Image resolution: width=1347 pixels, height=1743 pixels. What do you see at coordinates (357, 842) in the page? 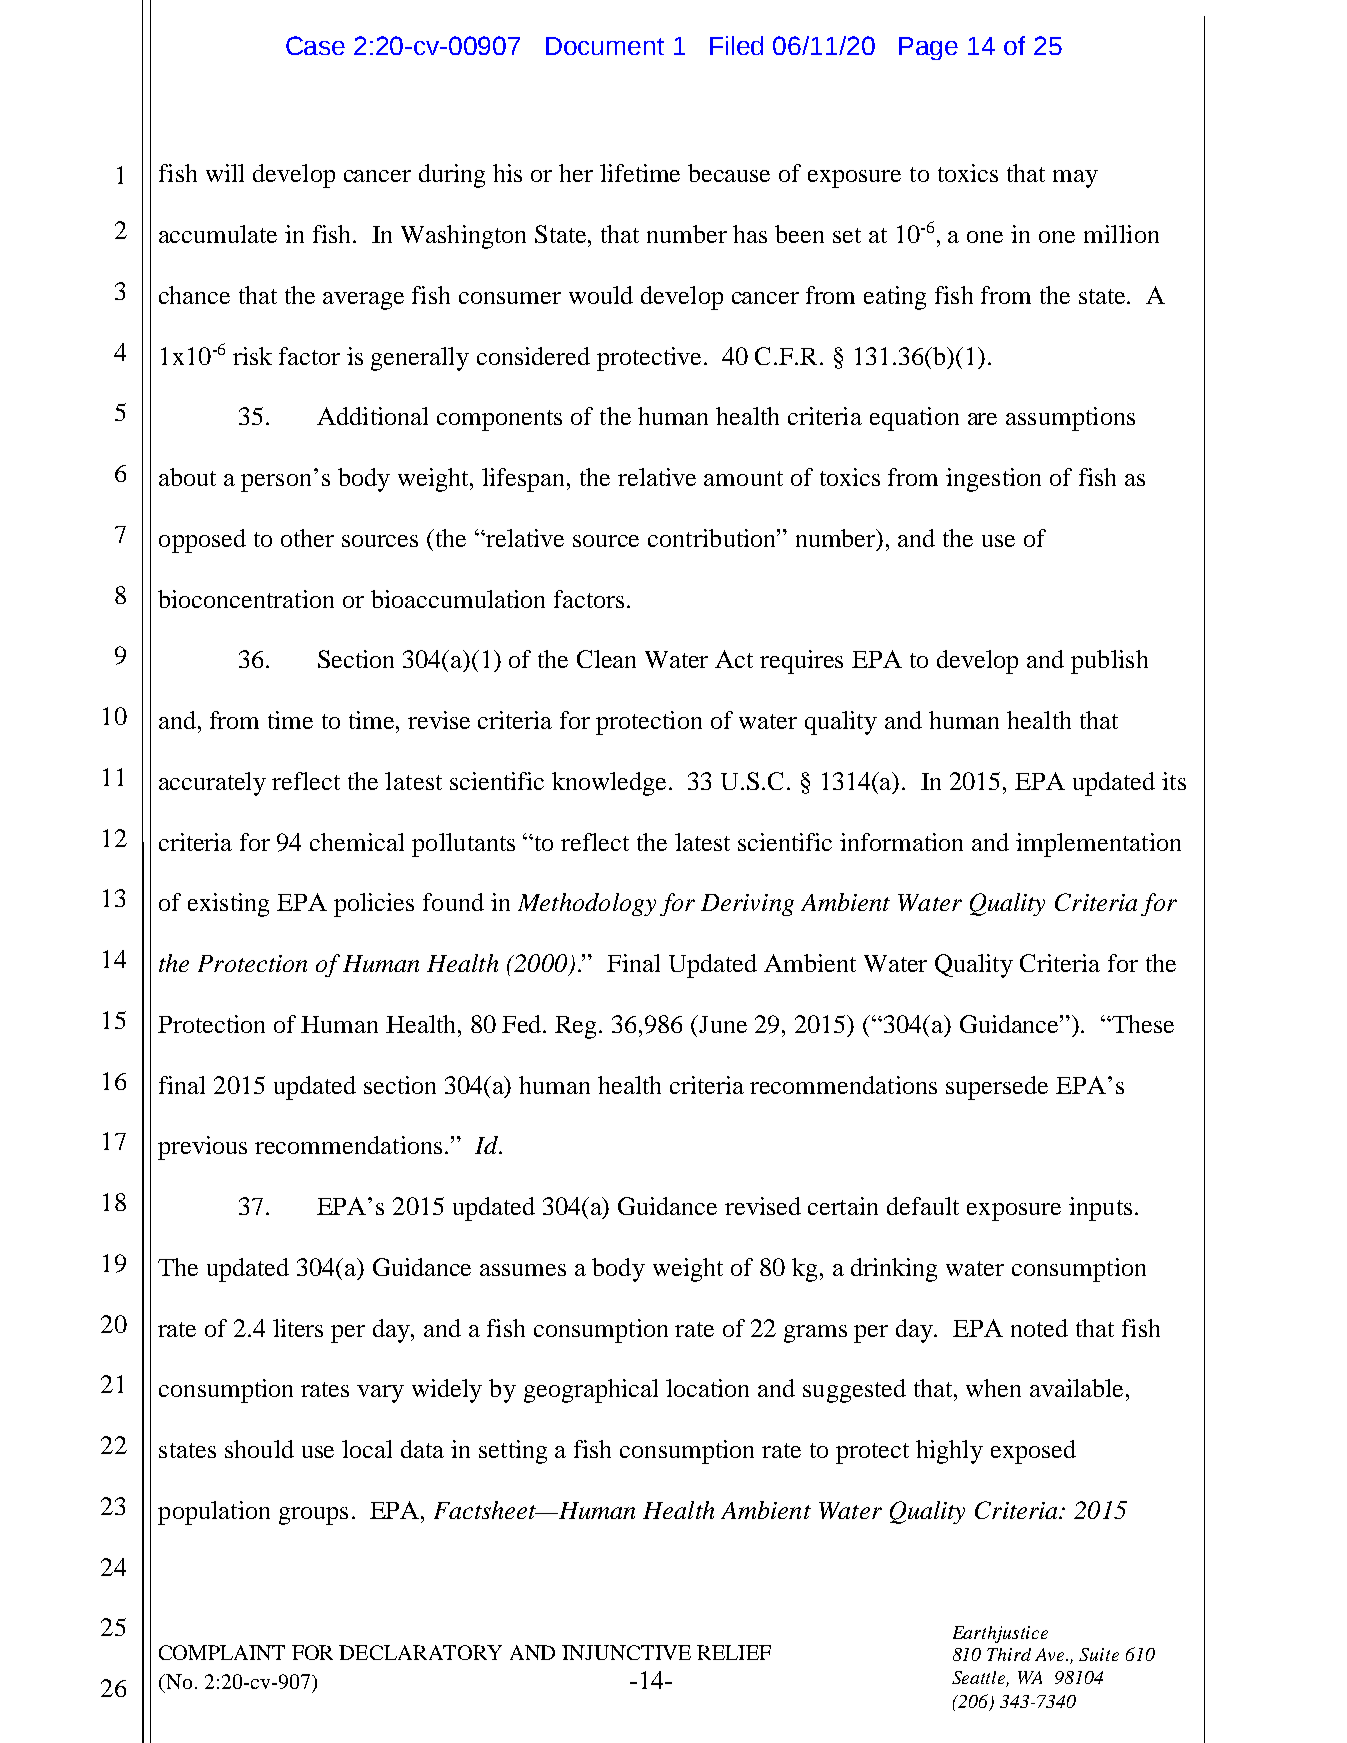
I see `chemical` at bounding box center [357, 842].
